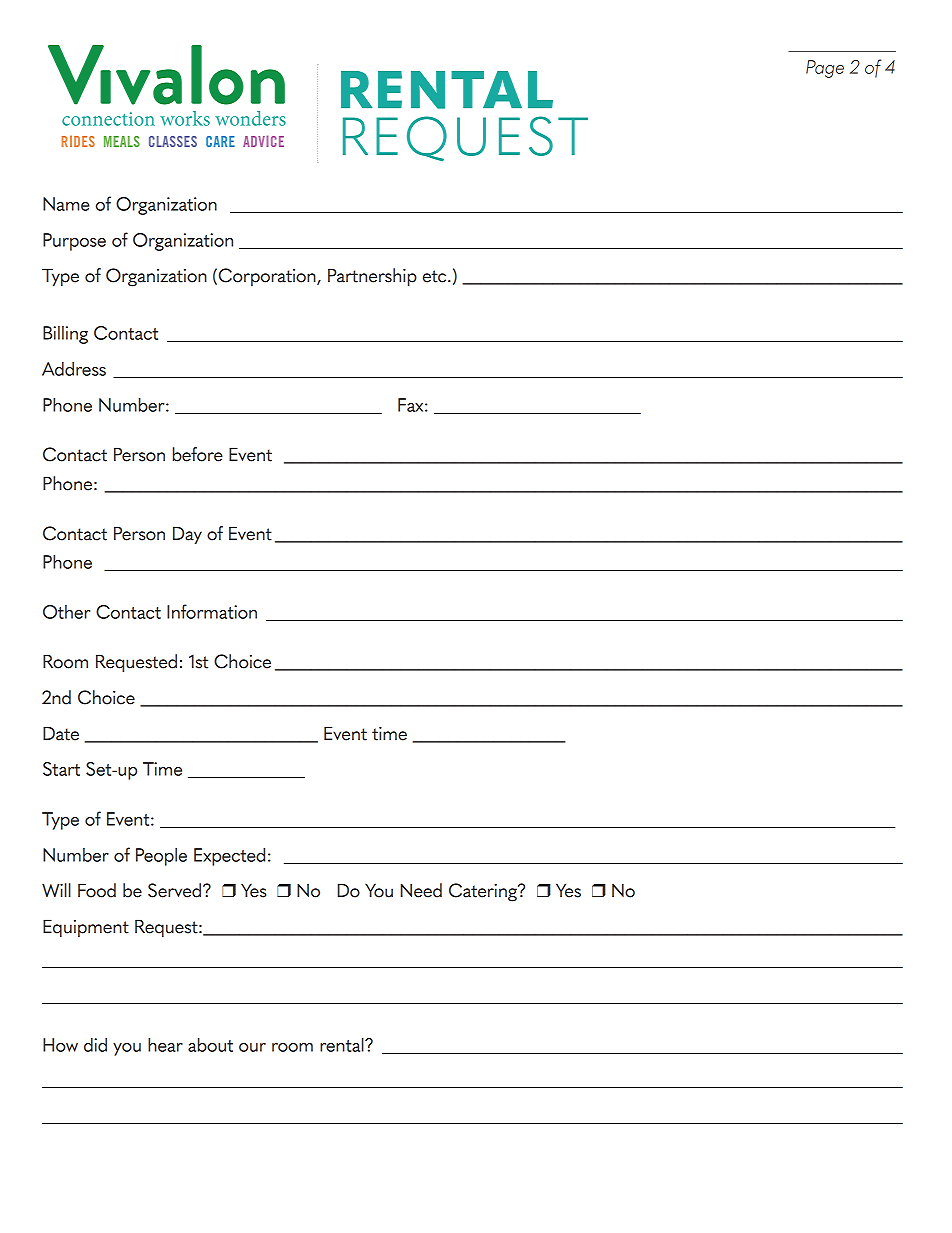  What do you see at coordinates (252, 1047) in the document?
I see `our` at bounding box center [252, 1047].
